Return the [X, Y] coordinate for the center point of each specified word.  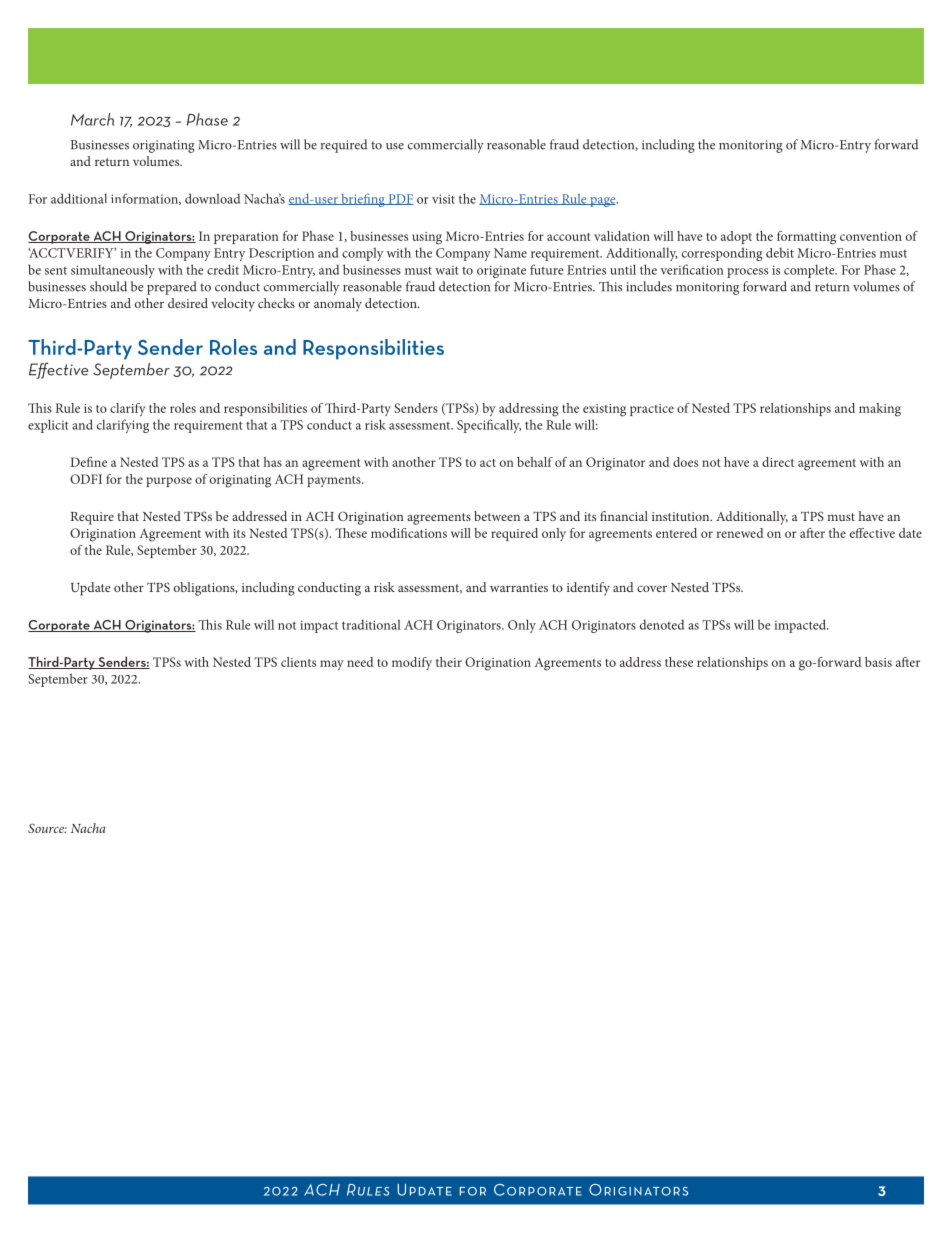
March [92, 119]
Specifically [489, 426]
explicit [48, 426]
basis [878, 662]
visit [443, 199]
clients [298, 662]
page [603, 202]
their [449, 662]
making [880, 410]
